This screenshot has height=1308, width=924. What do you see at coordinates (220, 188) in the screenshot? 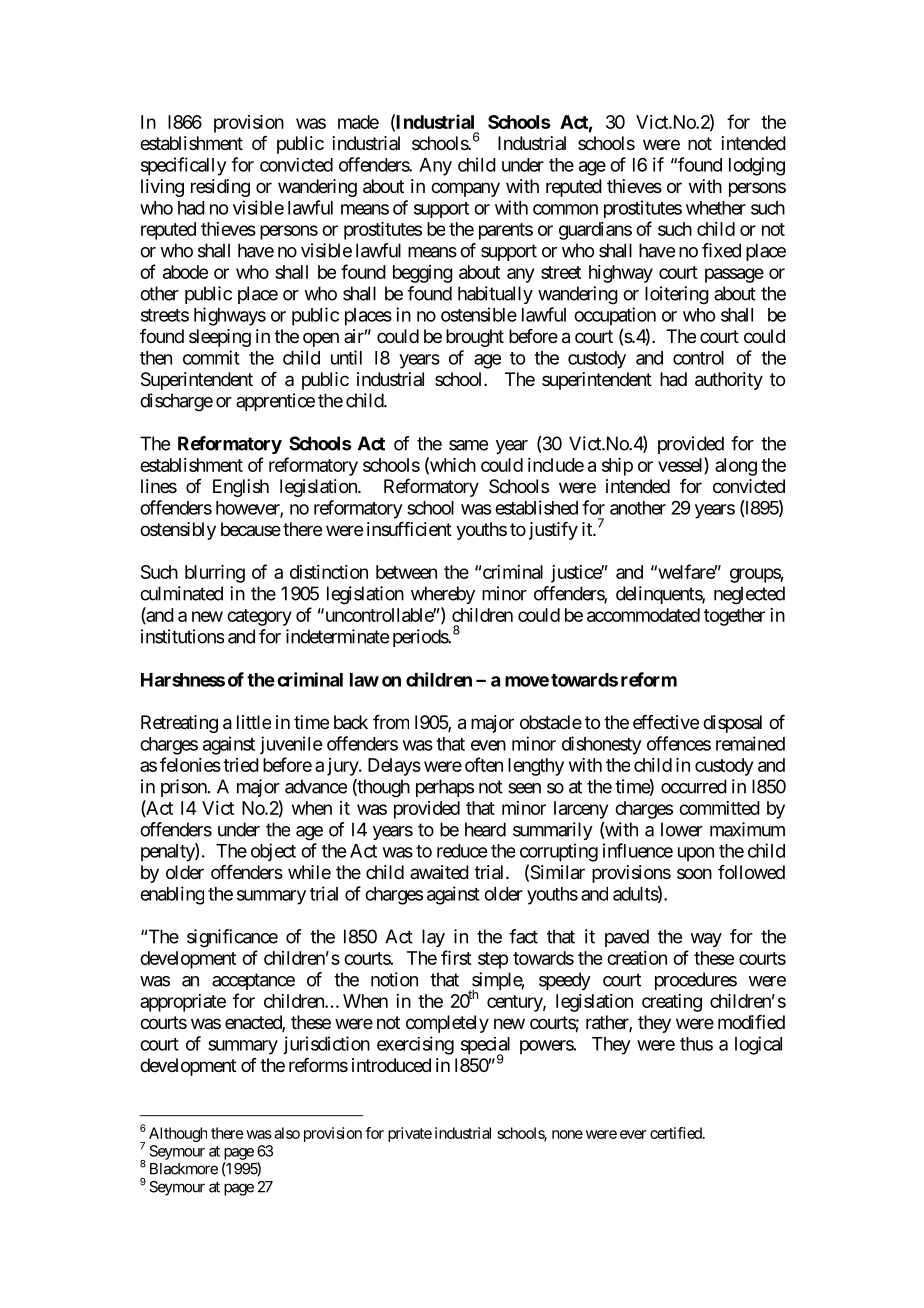
I see `residing` at bounding box center [220, 188].
